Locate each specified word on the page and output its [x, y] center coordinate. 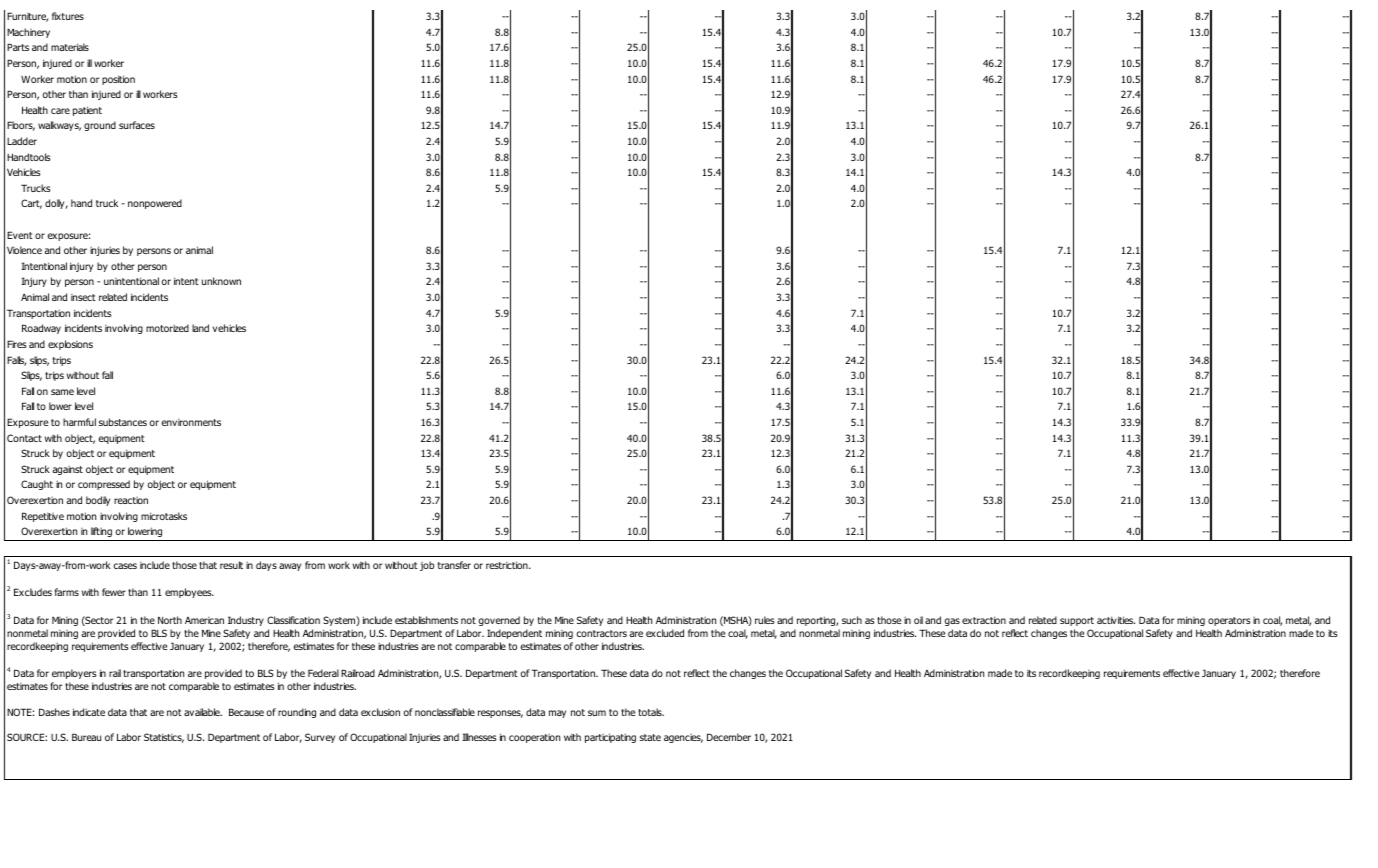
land [200, 328]
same [62, 392]
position [118, 80]
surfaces [137, 125]
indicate [89, 712]
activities [1116, 620]
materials [70, 47]
